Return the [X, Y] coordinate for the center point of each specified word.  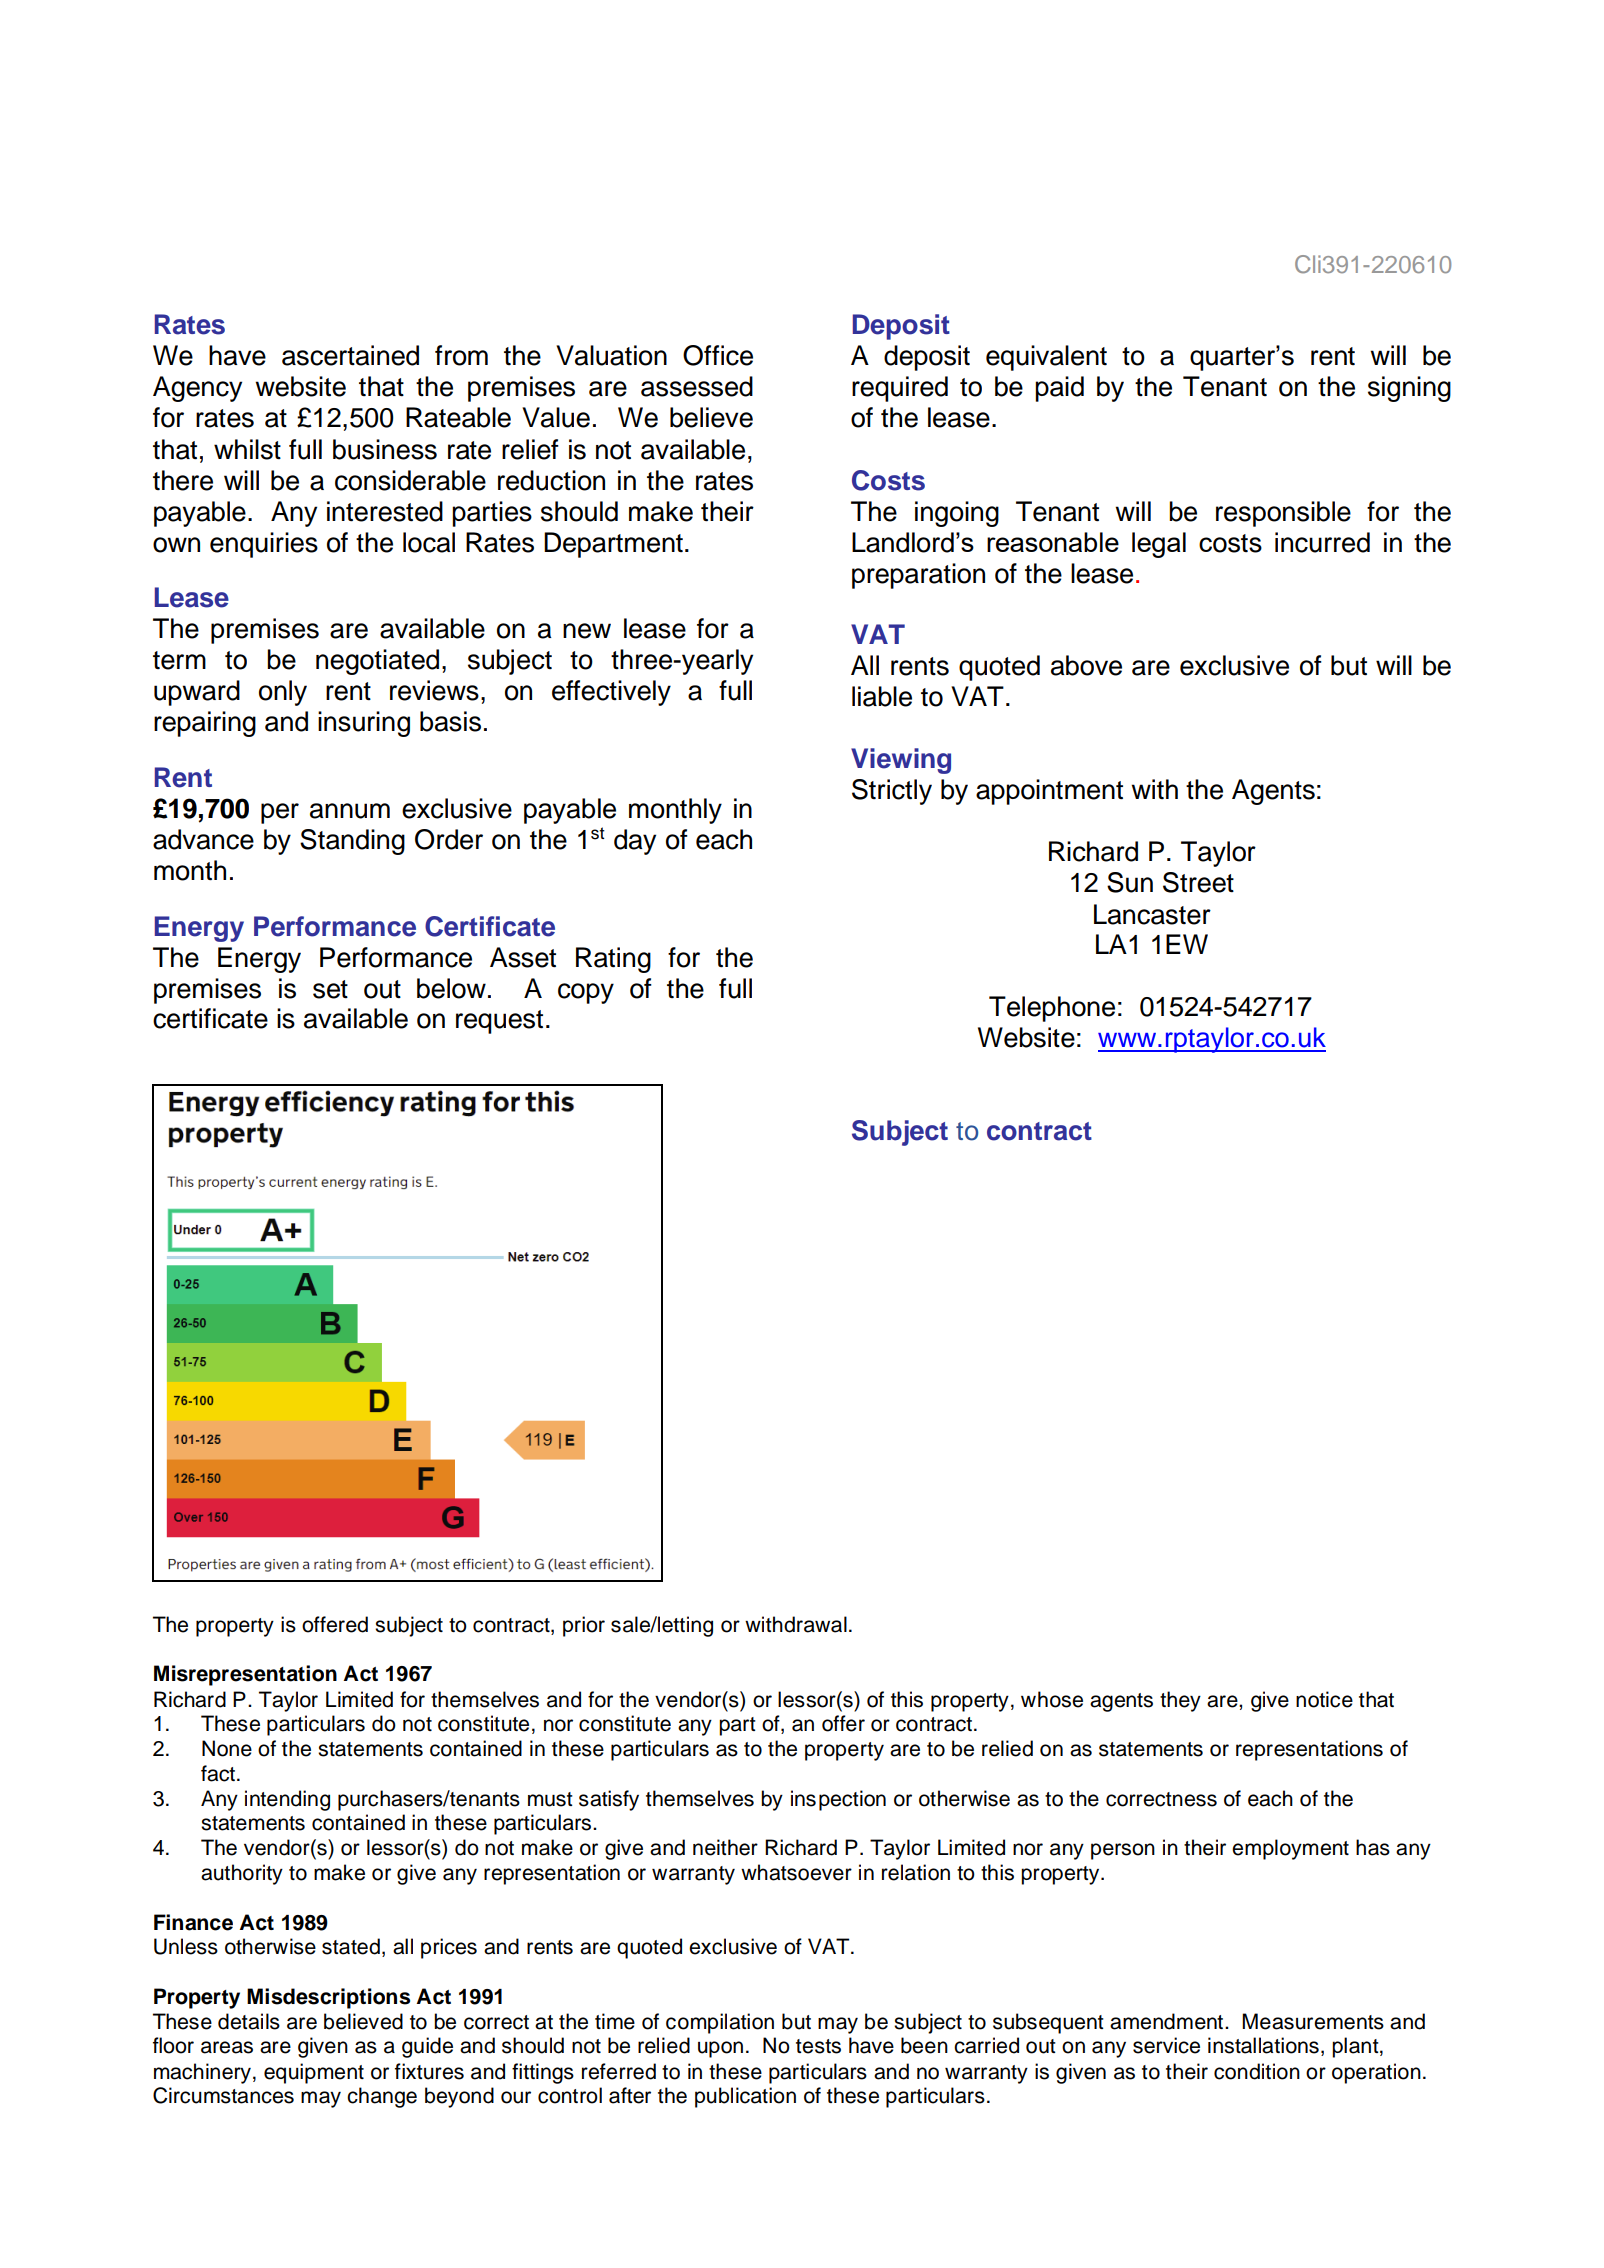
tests [818, 2046]
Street [1198, 882]
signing [1409, 389]
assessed [697, 386]
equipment [314, 2073]
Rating [613, 960]
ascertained [350, 355]
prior [584, 1626]
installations [1263, 2045]
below [451, 988]
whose [1052, 1699]
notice [1324, 1699]
